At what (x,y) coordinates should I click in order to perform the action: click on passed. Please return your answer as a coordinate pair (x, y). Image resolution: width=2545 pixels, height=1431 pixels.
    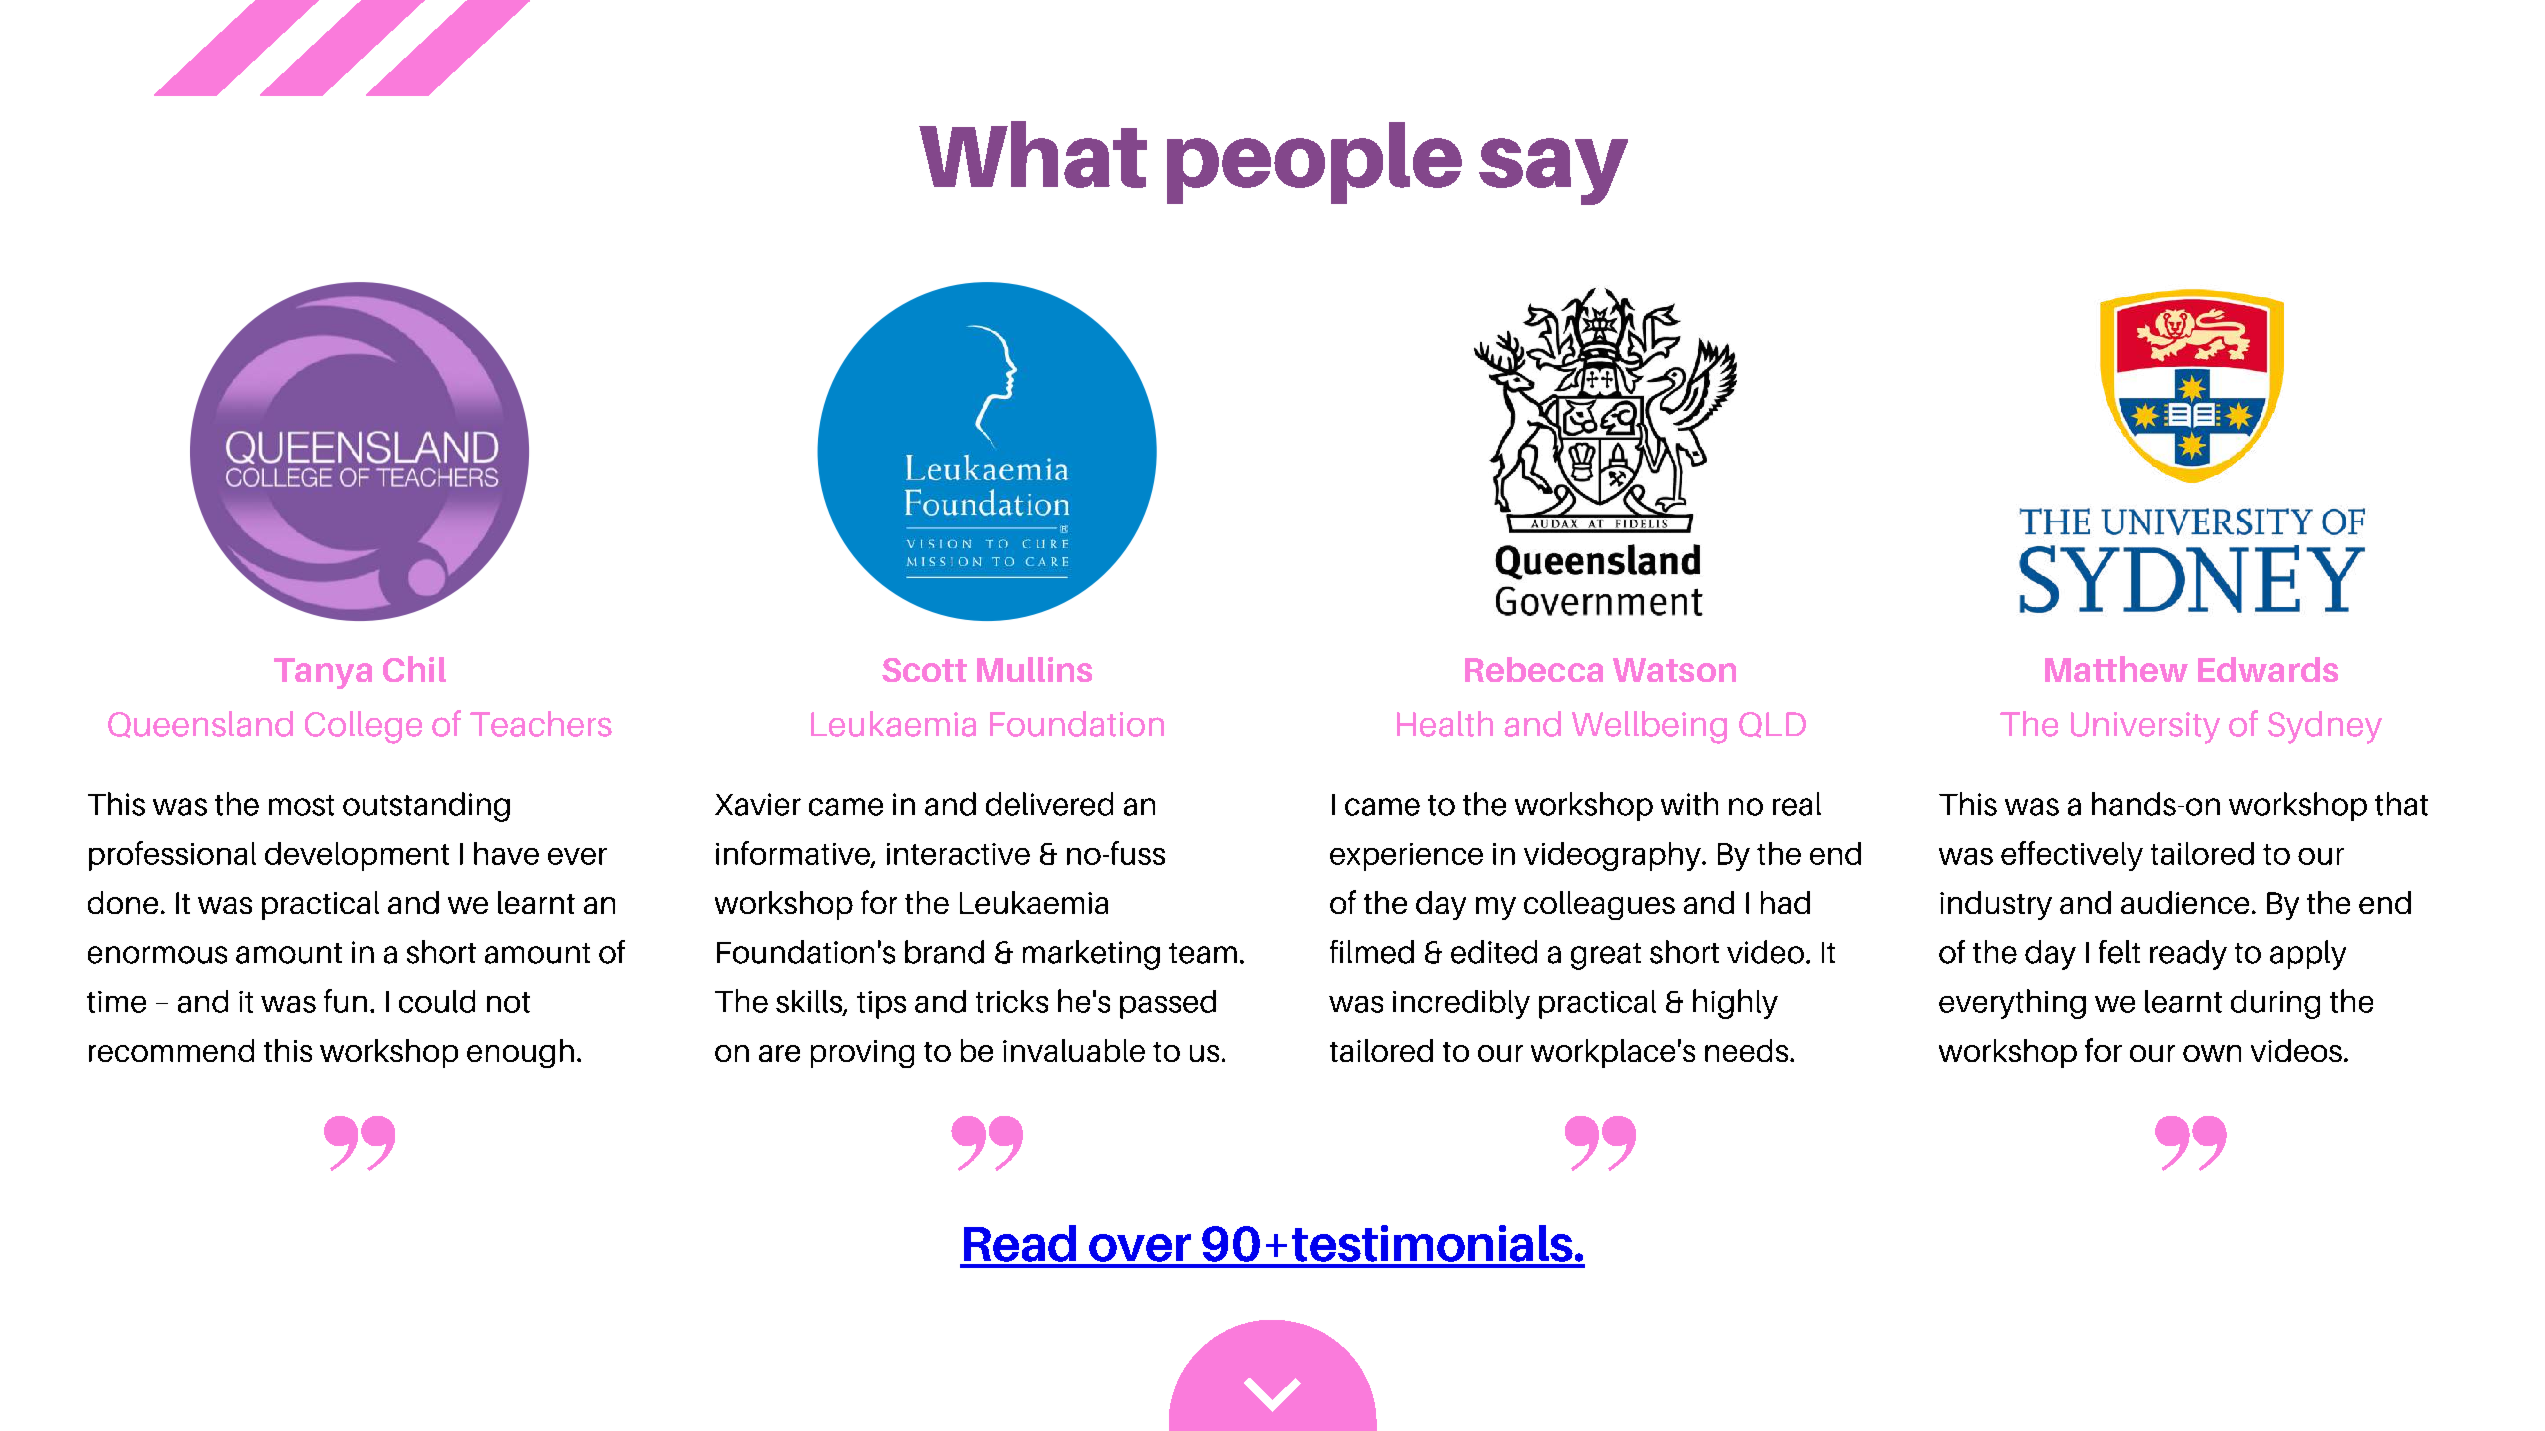
    Looking at the image, I should click on (1168, 1004).
